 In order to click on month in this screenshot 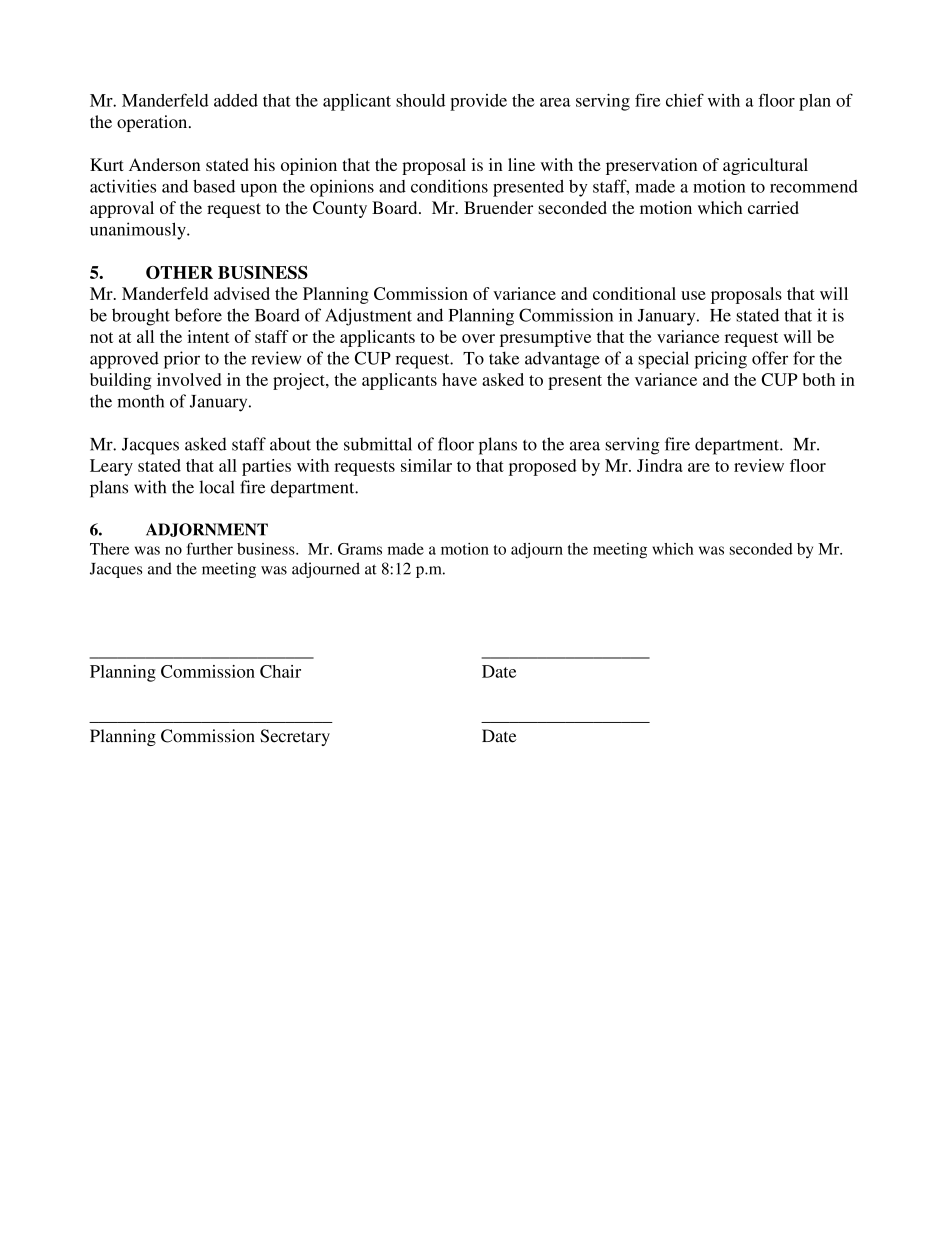, I will do `click(140, 401)`.
